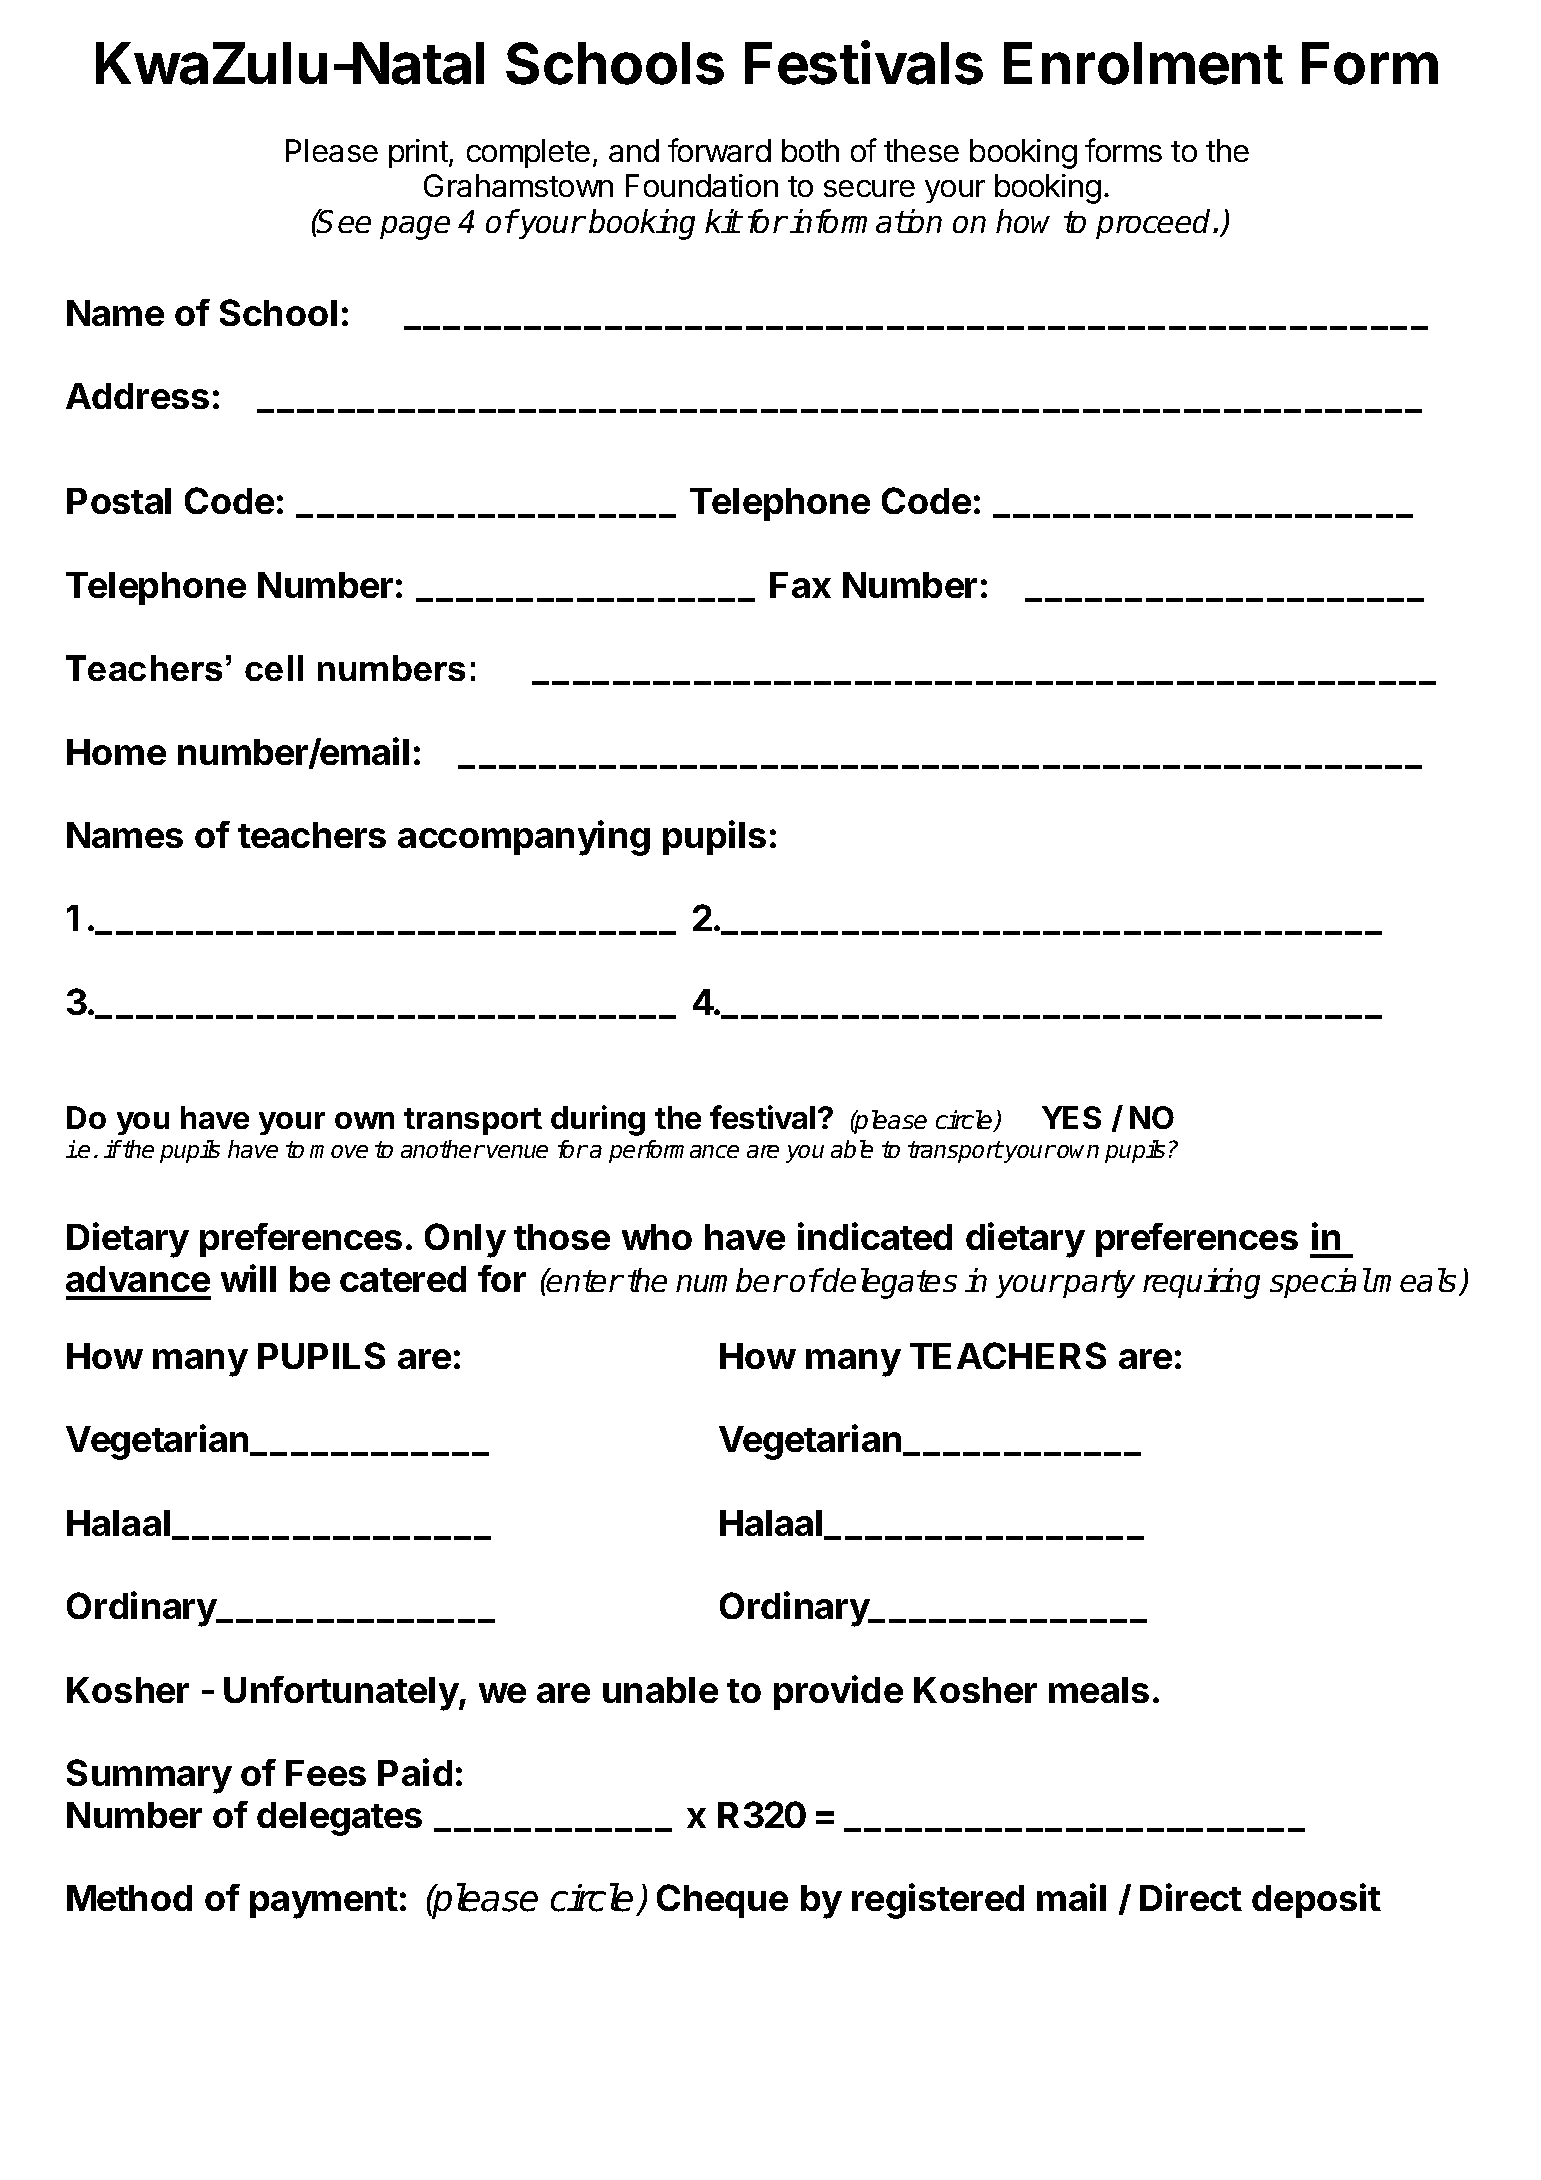 The height and width of the screenshot is (2180, 1541). I want to click on YES, so click(1071, 1117).
